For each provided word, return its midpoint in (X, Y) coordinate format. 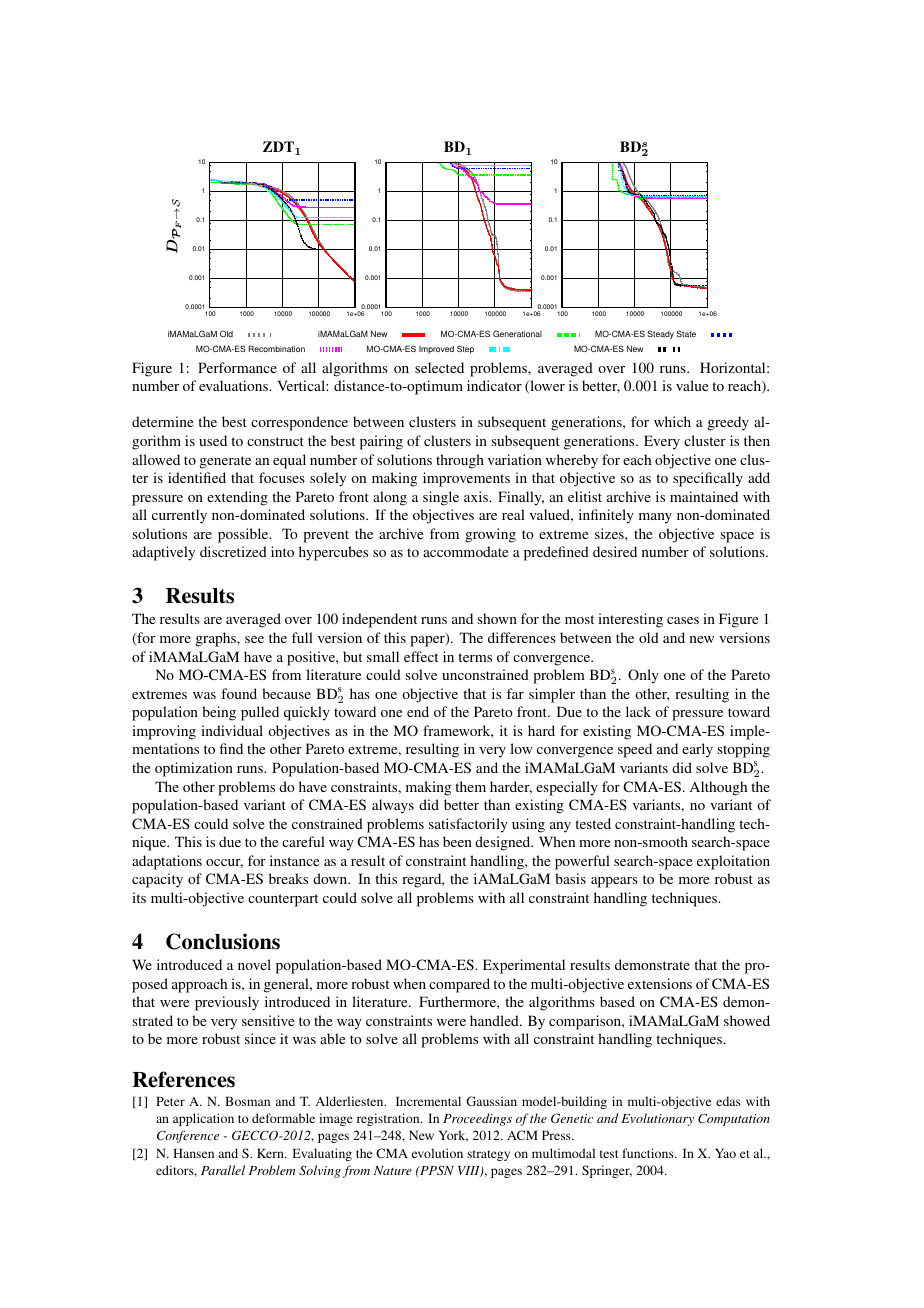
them (470, 786)
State (686, 333)
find (231, 748)
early (697, 750)
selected (439, 367)
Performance (237, 367)
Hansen (193, 1153)
